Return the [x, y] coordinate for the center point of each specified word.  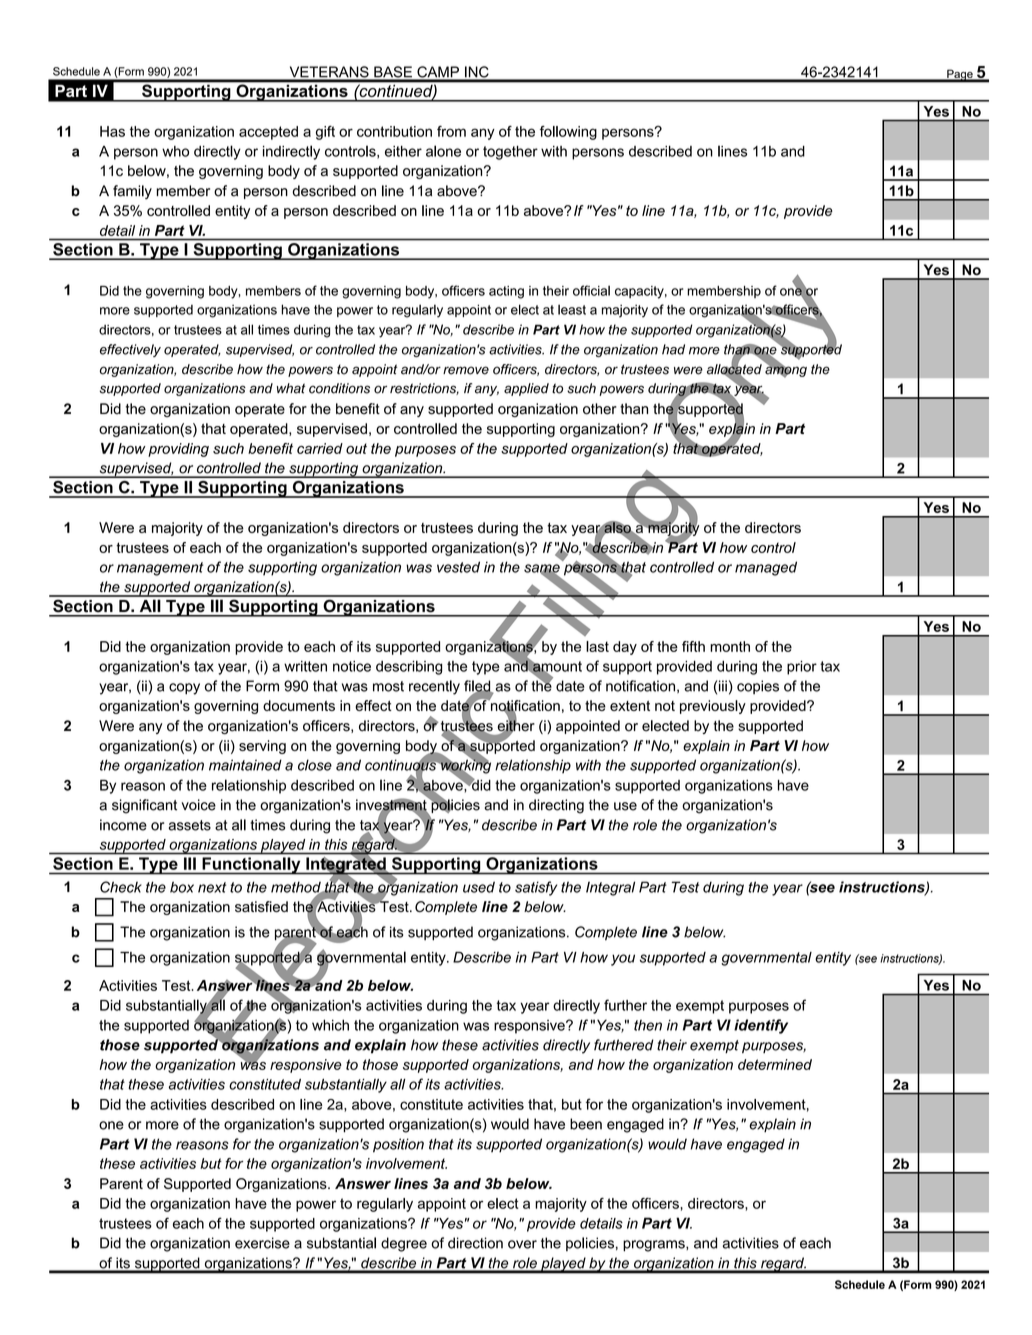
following [568, 133]
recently [434, 687]
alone [443, 151]
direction [475, 1243]
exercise [262, 1243]
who [175, 151]
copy [184, 689]
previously [713, 707]
